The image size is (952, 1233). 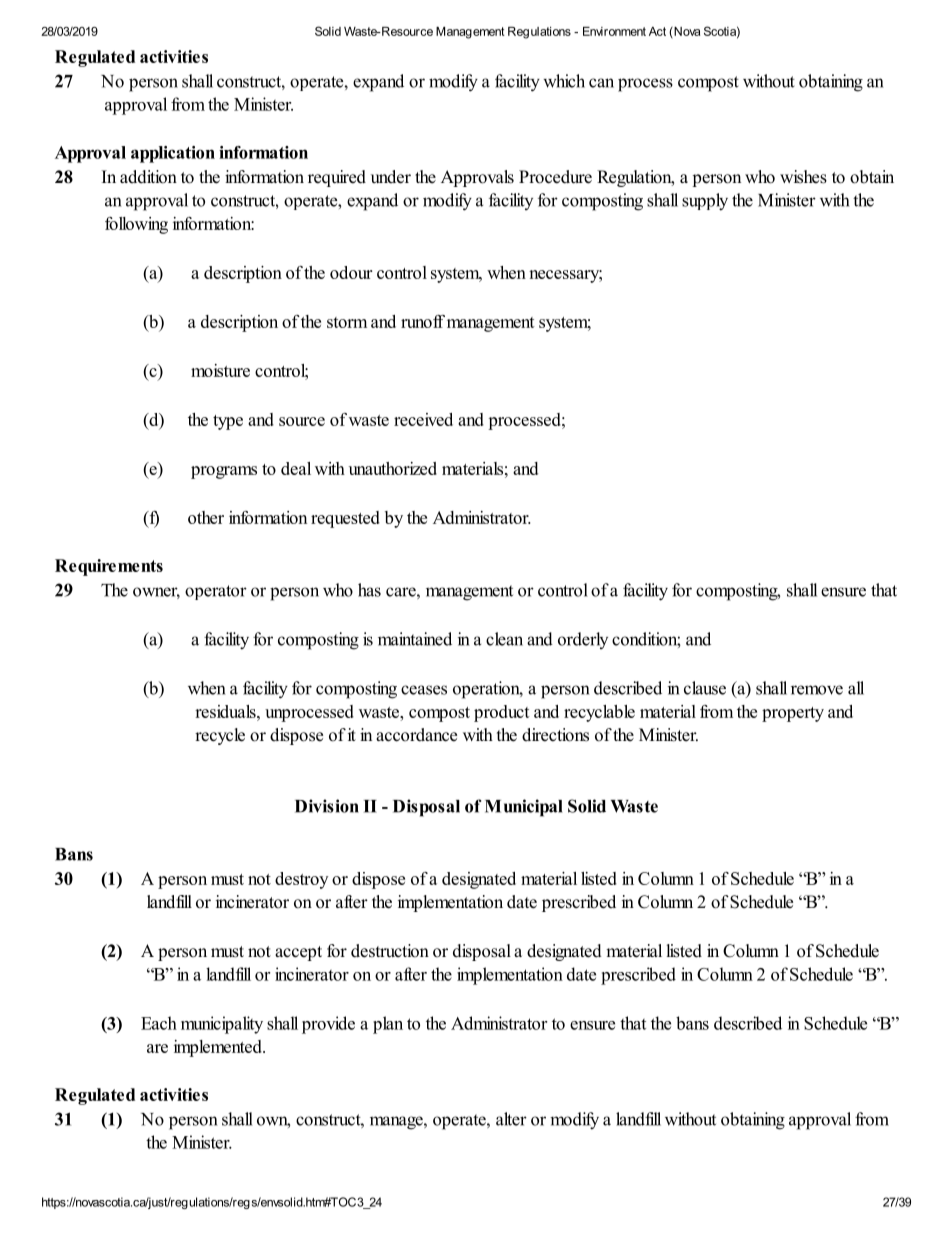 I want to click on which, so click(x=564, y=81).
